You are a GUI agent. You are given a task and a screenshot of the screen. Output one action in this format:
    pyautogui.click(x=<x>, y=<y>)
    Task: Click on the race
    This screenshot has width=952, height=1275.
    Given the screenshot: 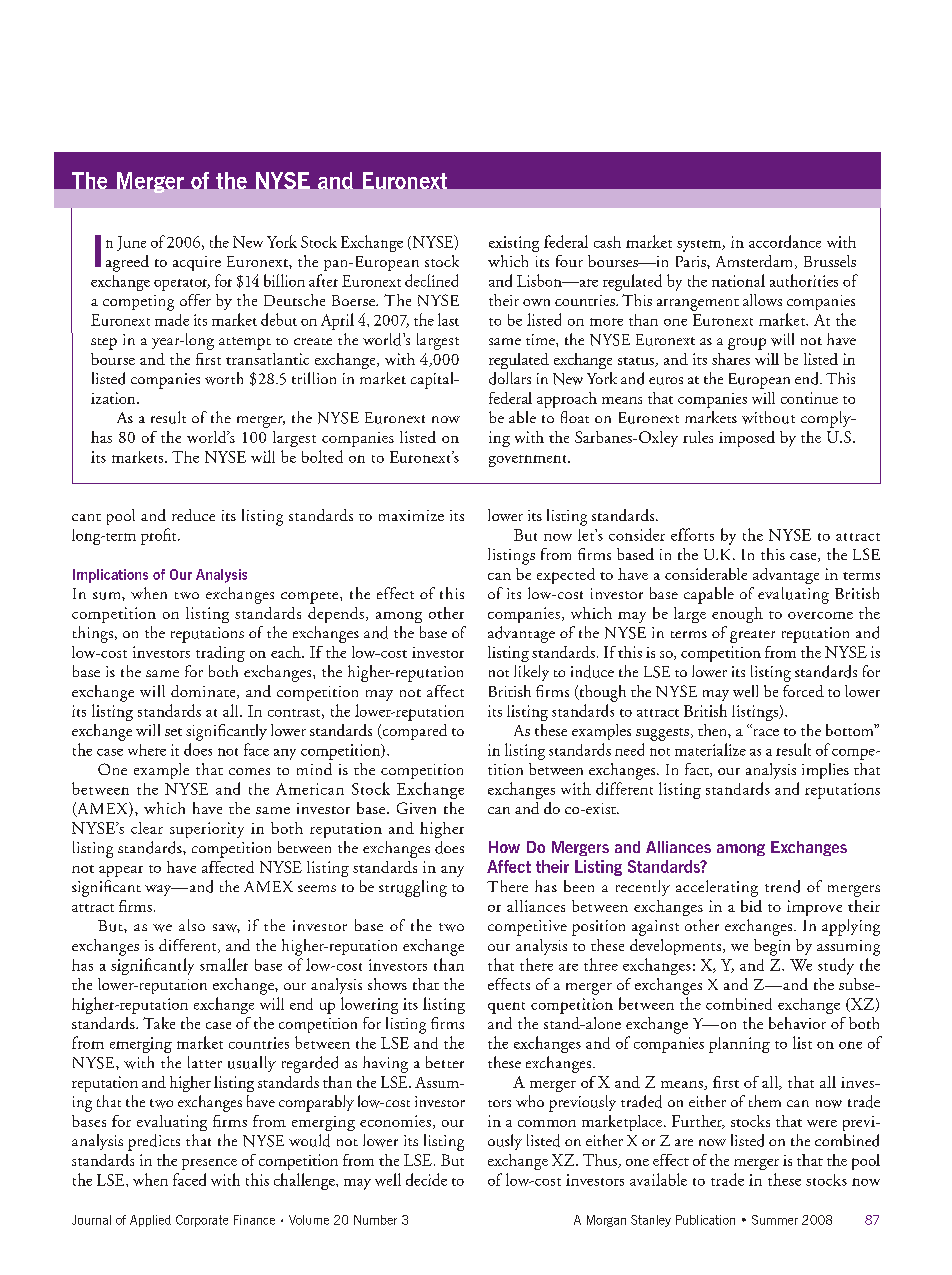 What is the action you would take?
    pyautogui.click(x=765, y=731)
